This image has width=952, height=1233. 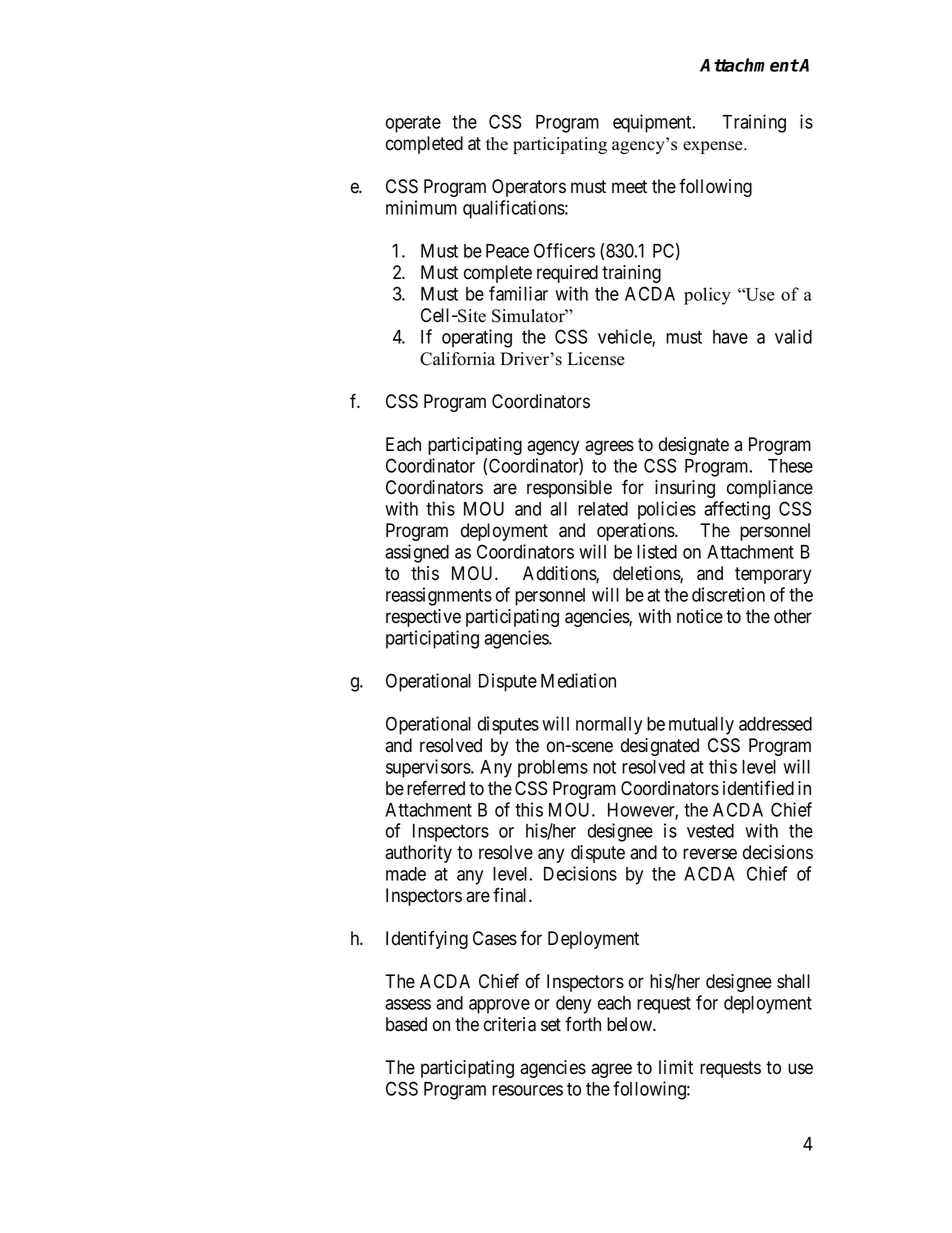 What do you see at coordinates (629, 187) in the image?
I see `meet` at bounding box center [629, 187].
